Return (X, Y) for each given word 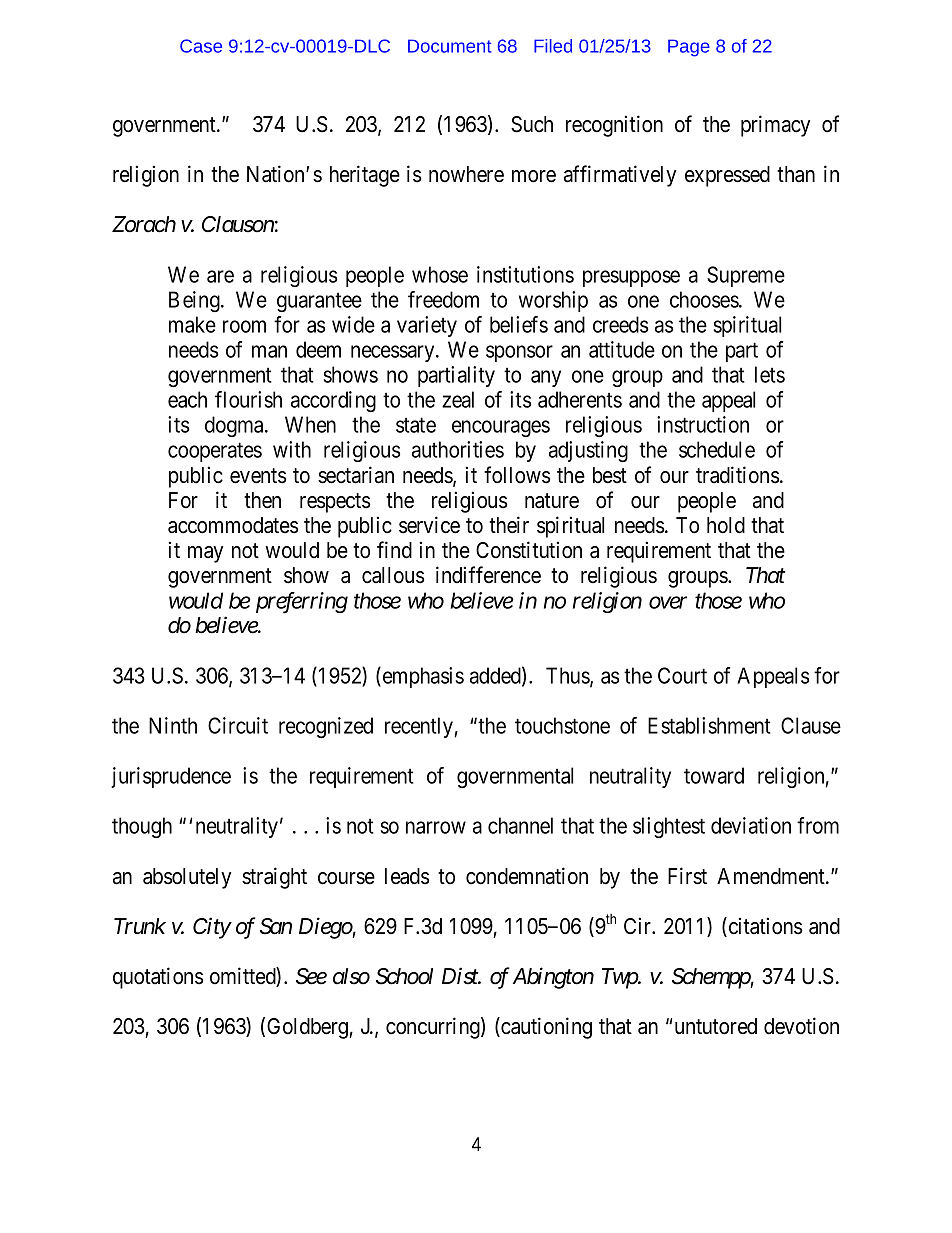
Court (682, 675)
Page (689, 48)
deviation (751, 825)
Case (201, 46)
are (220, 276)
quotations (158, 978)
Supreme (746, 276)
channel (520, 825)
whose (440, 274)
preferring (302, 603)
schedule (717, 449)
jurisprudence (171, 777)
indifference (488, 575)
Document (450, 46)
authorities (458, 449)
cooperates (215, 452)
